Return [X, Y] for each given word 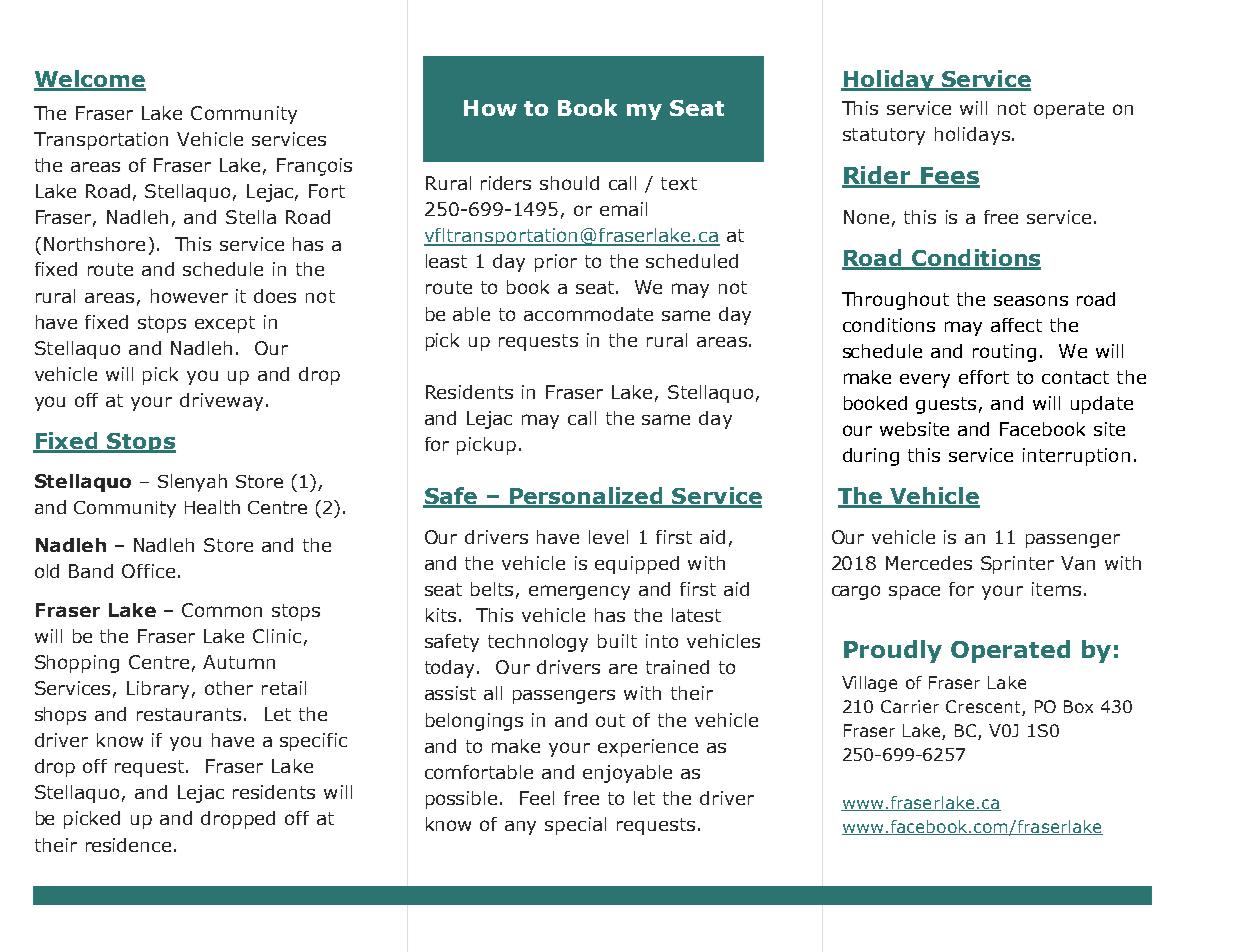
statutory [884, 136]
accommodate [588, 314]
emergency [579, 592]
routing [1004, 353]
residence [128, 845]
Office [148, 571]
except [225, 324]
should [569, 183]
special [575, 826]
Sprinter [1017, 565]
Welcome [90, 80]
